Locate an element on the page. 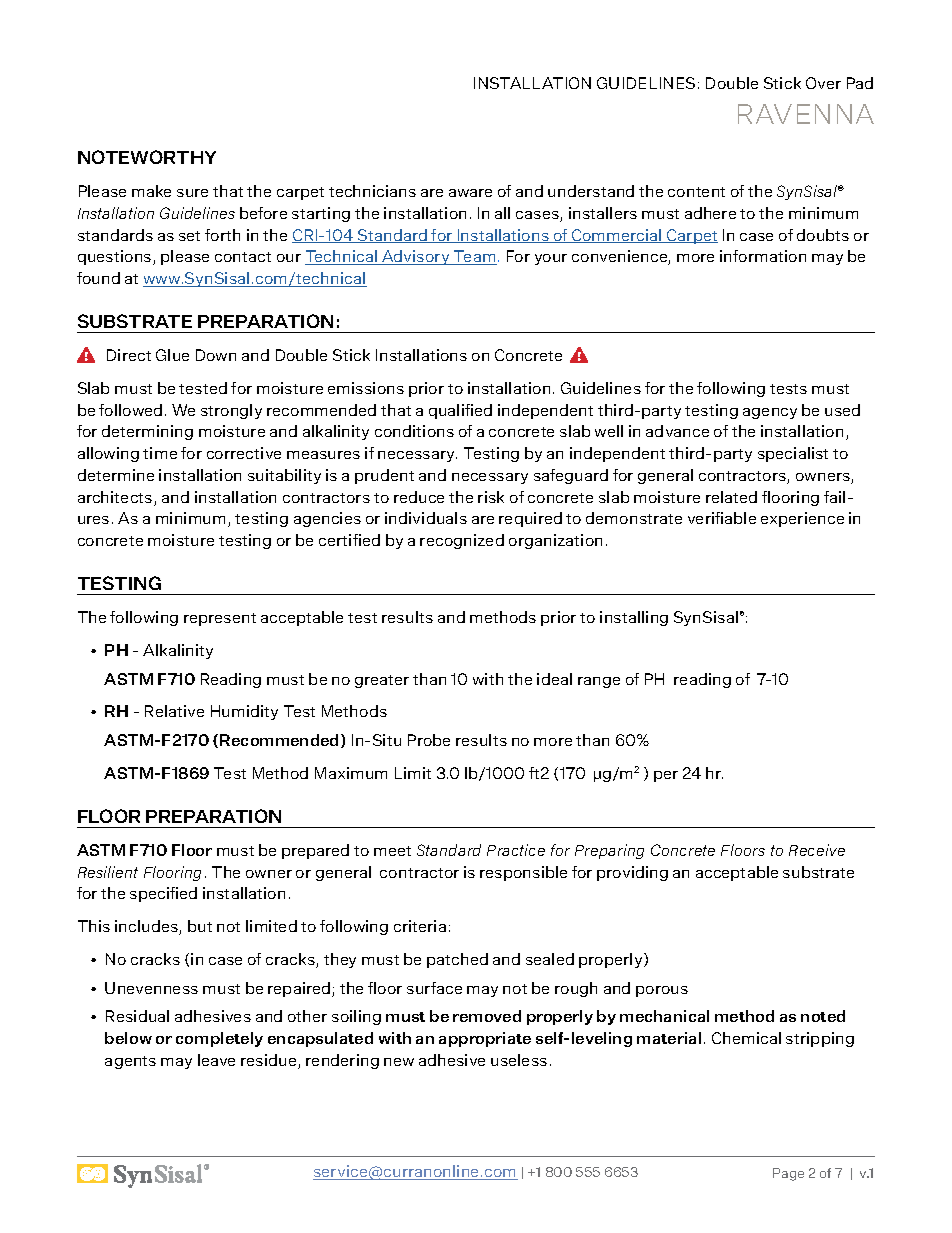 Image resolution: width=952 pixels, height=1233 pixels. NOTEWORTHY is located at coordinates (147, 157).
